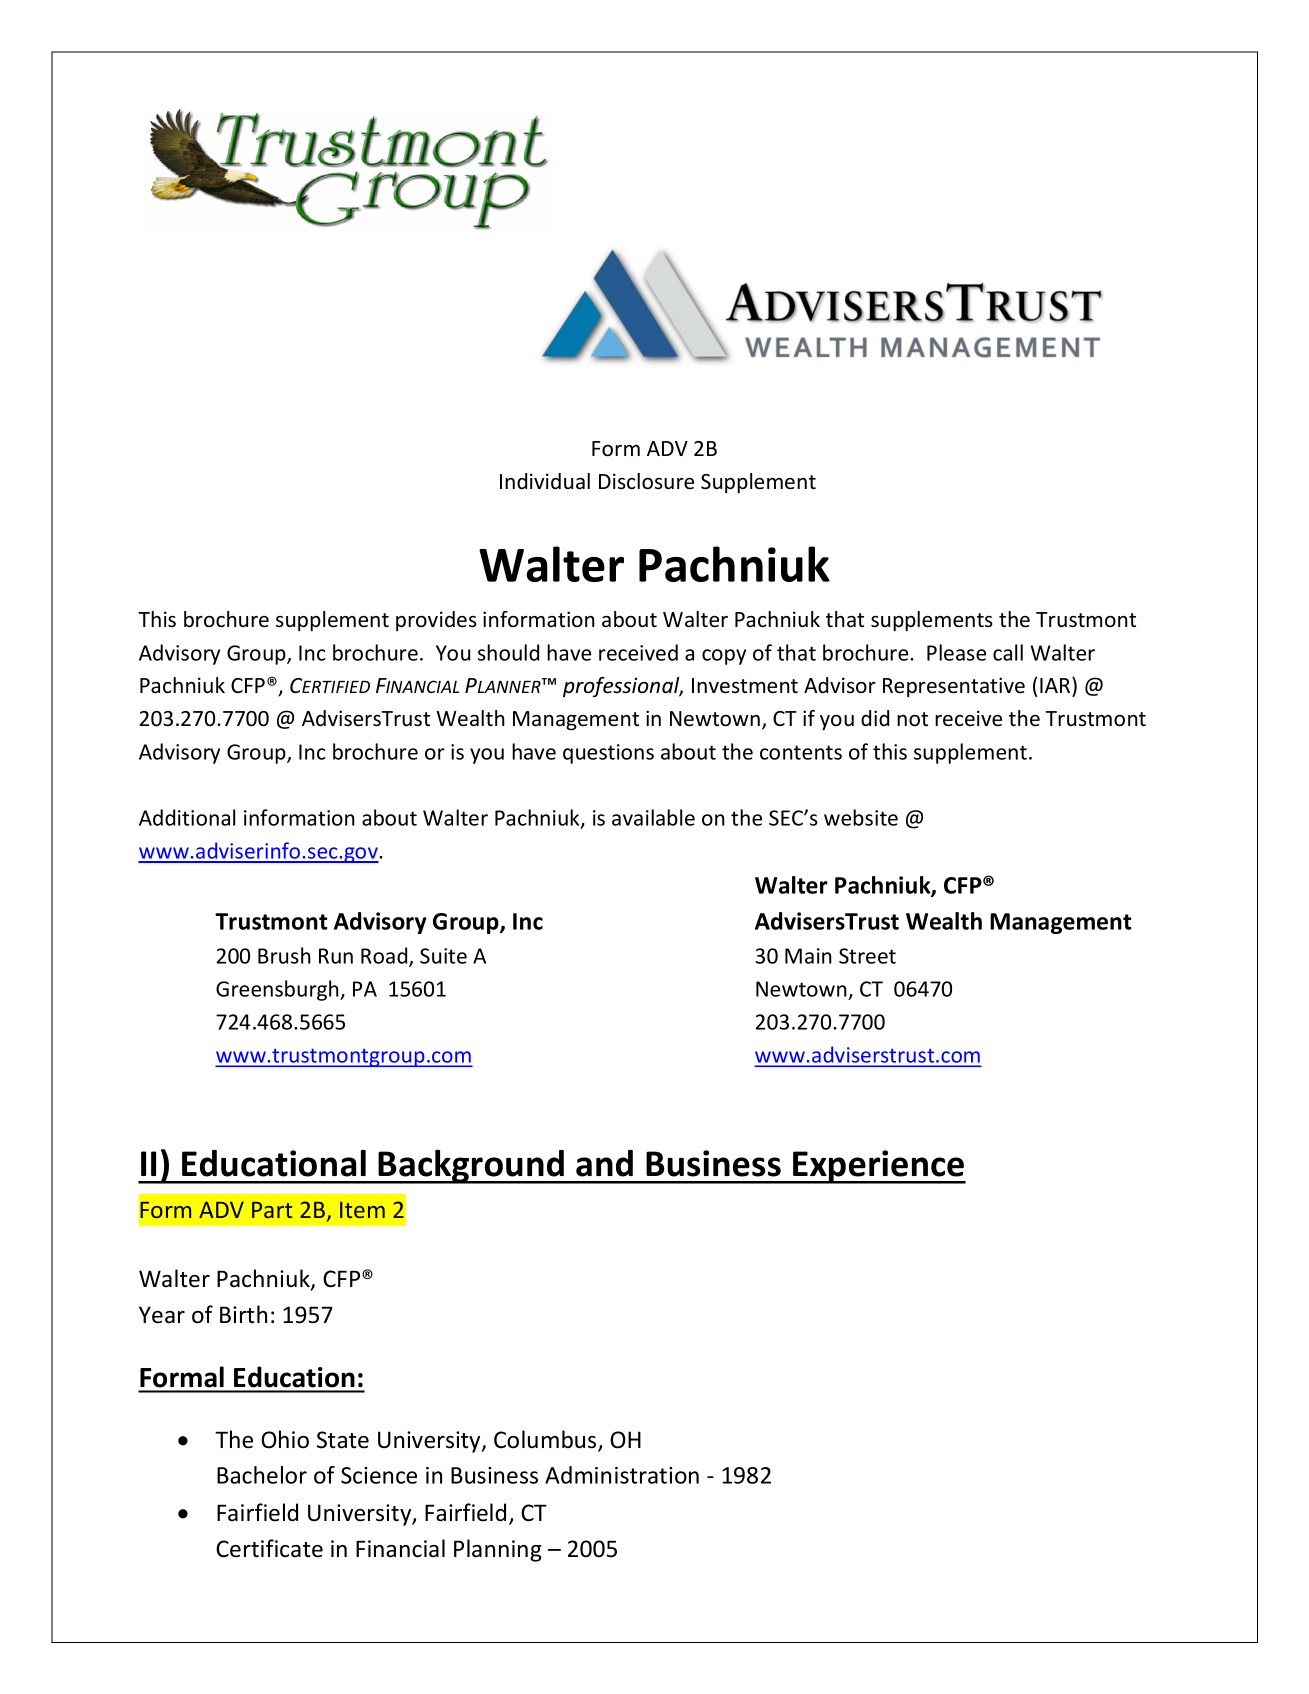 The image size is (1309, 1694). Describe the element at coordinates (653, 817) in the document. I see `available` at that location.
